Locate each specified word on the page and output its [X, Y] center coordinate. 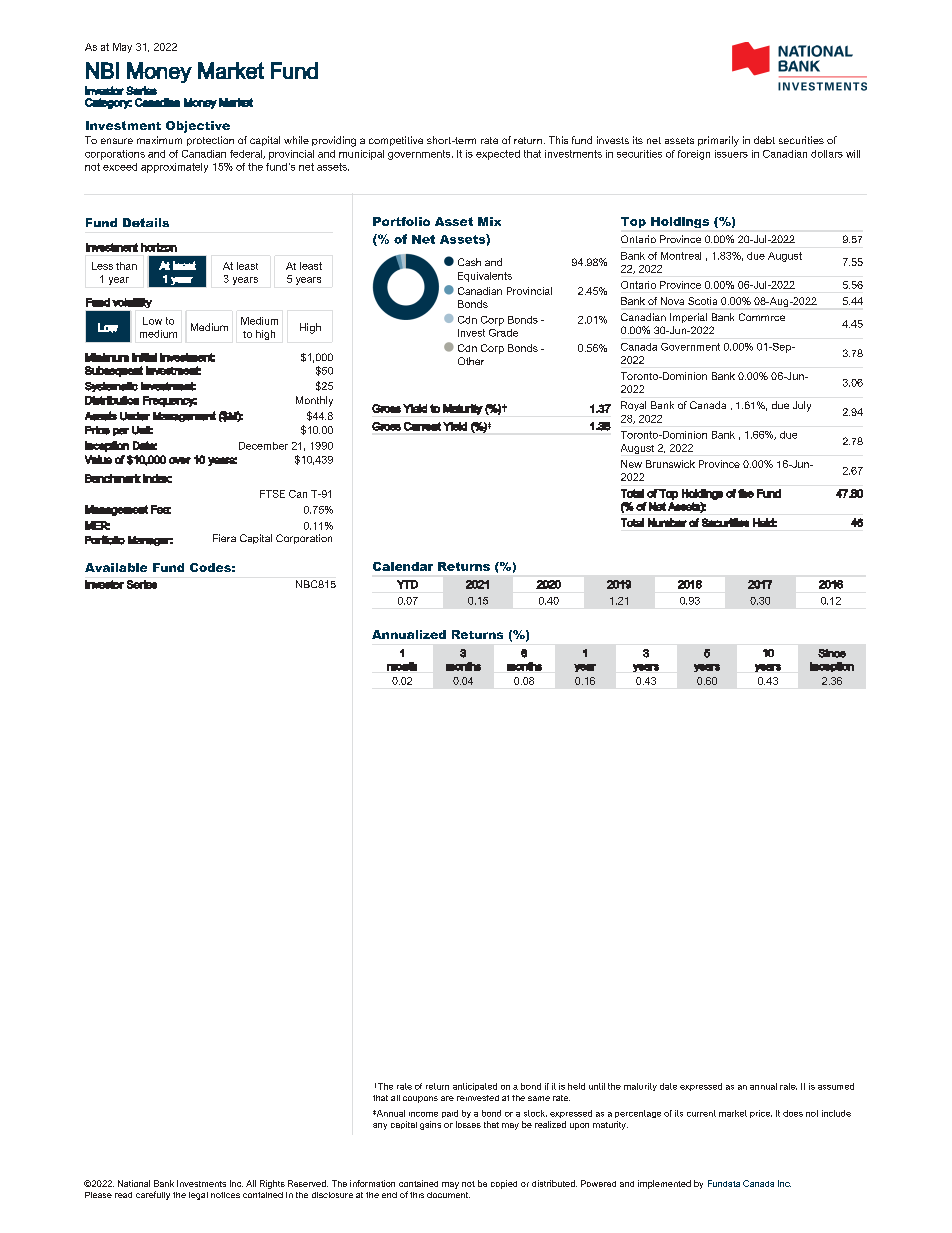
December [263, 446]
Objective [198, 127]
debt [764, 140]
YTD [407, 584]
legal [198, 1196]
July [802, 406]
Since [832, 653]
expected [498, 155]
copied [504, 1184]
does [793, 1113]
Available [116, 567]
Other [471, 361]
